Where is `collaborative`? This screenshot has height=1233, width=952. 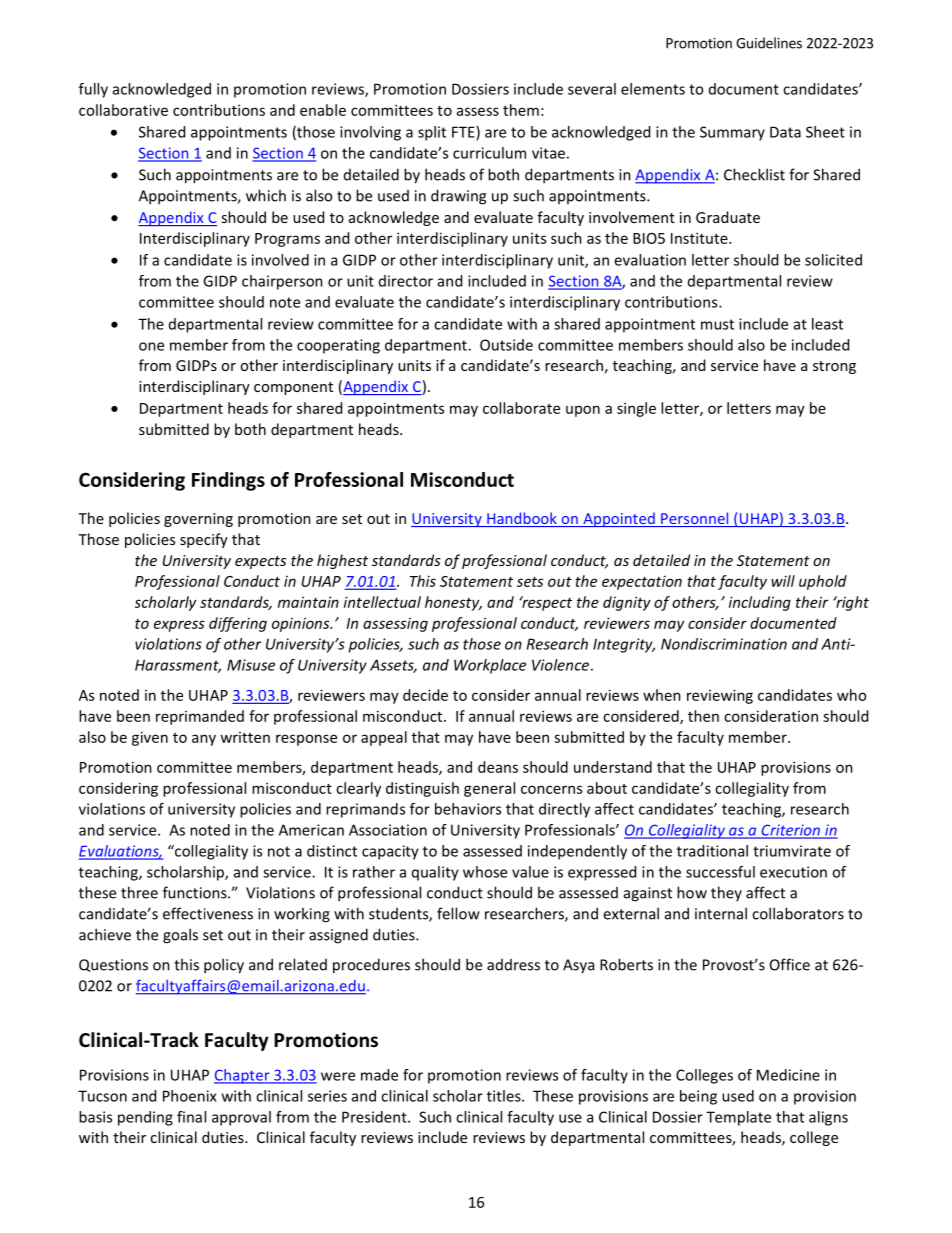
collaborative is located at coordinates (123, 110).
